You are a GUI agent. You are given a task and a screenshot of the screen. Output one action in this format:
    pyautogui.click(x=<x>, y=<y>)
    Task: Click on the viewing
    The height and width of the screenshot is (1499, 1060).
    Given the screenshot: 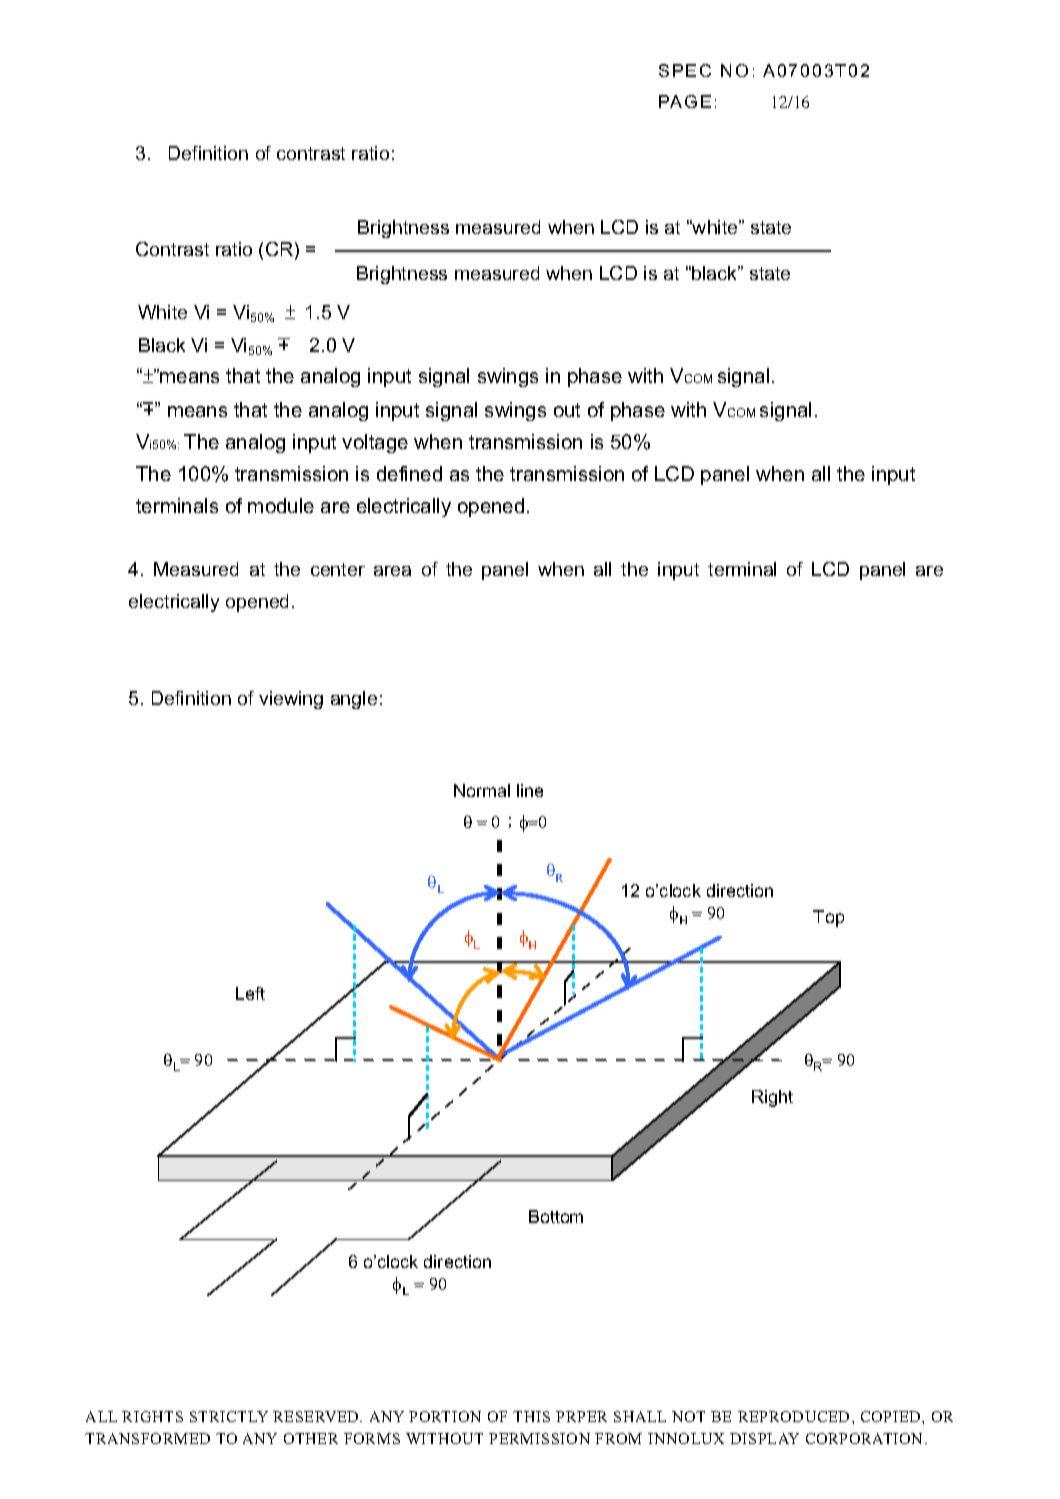 What is the action you would take?
    pyautogui.click(x=291, y=700)
